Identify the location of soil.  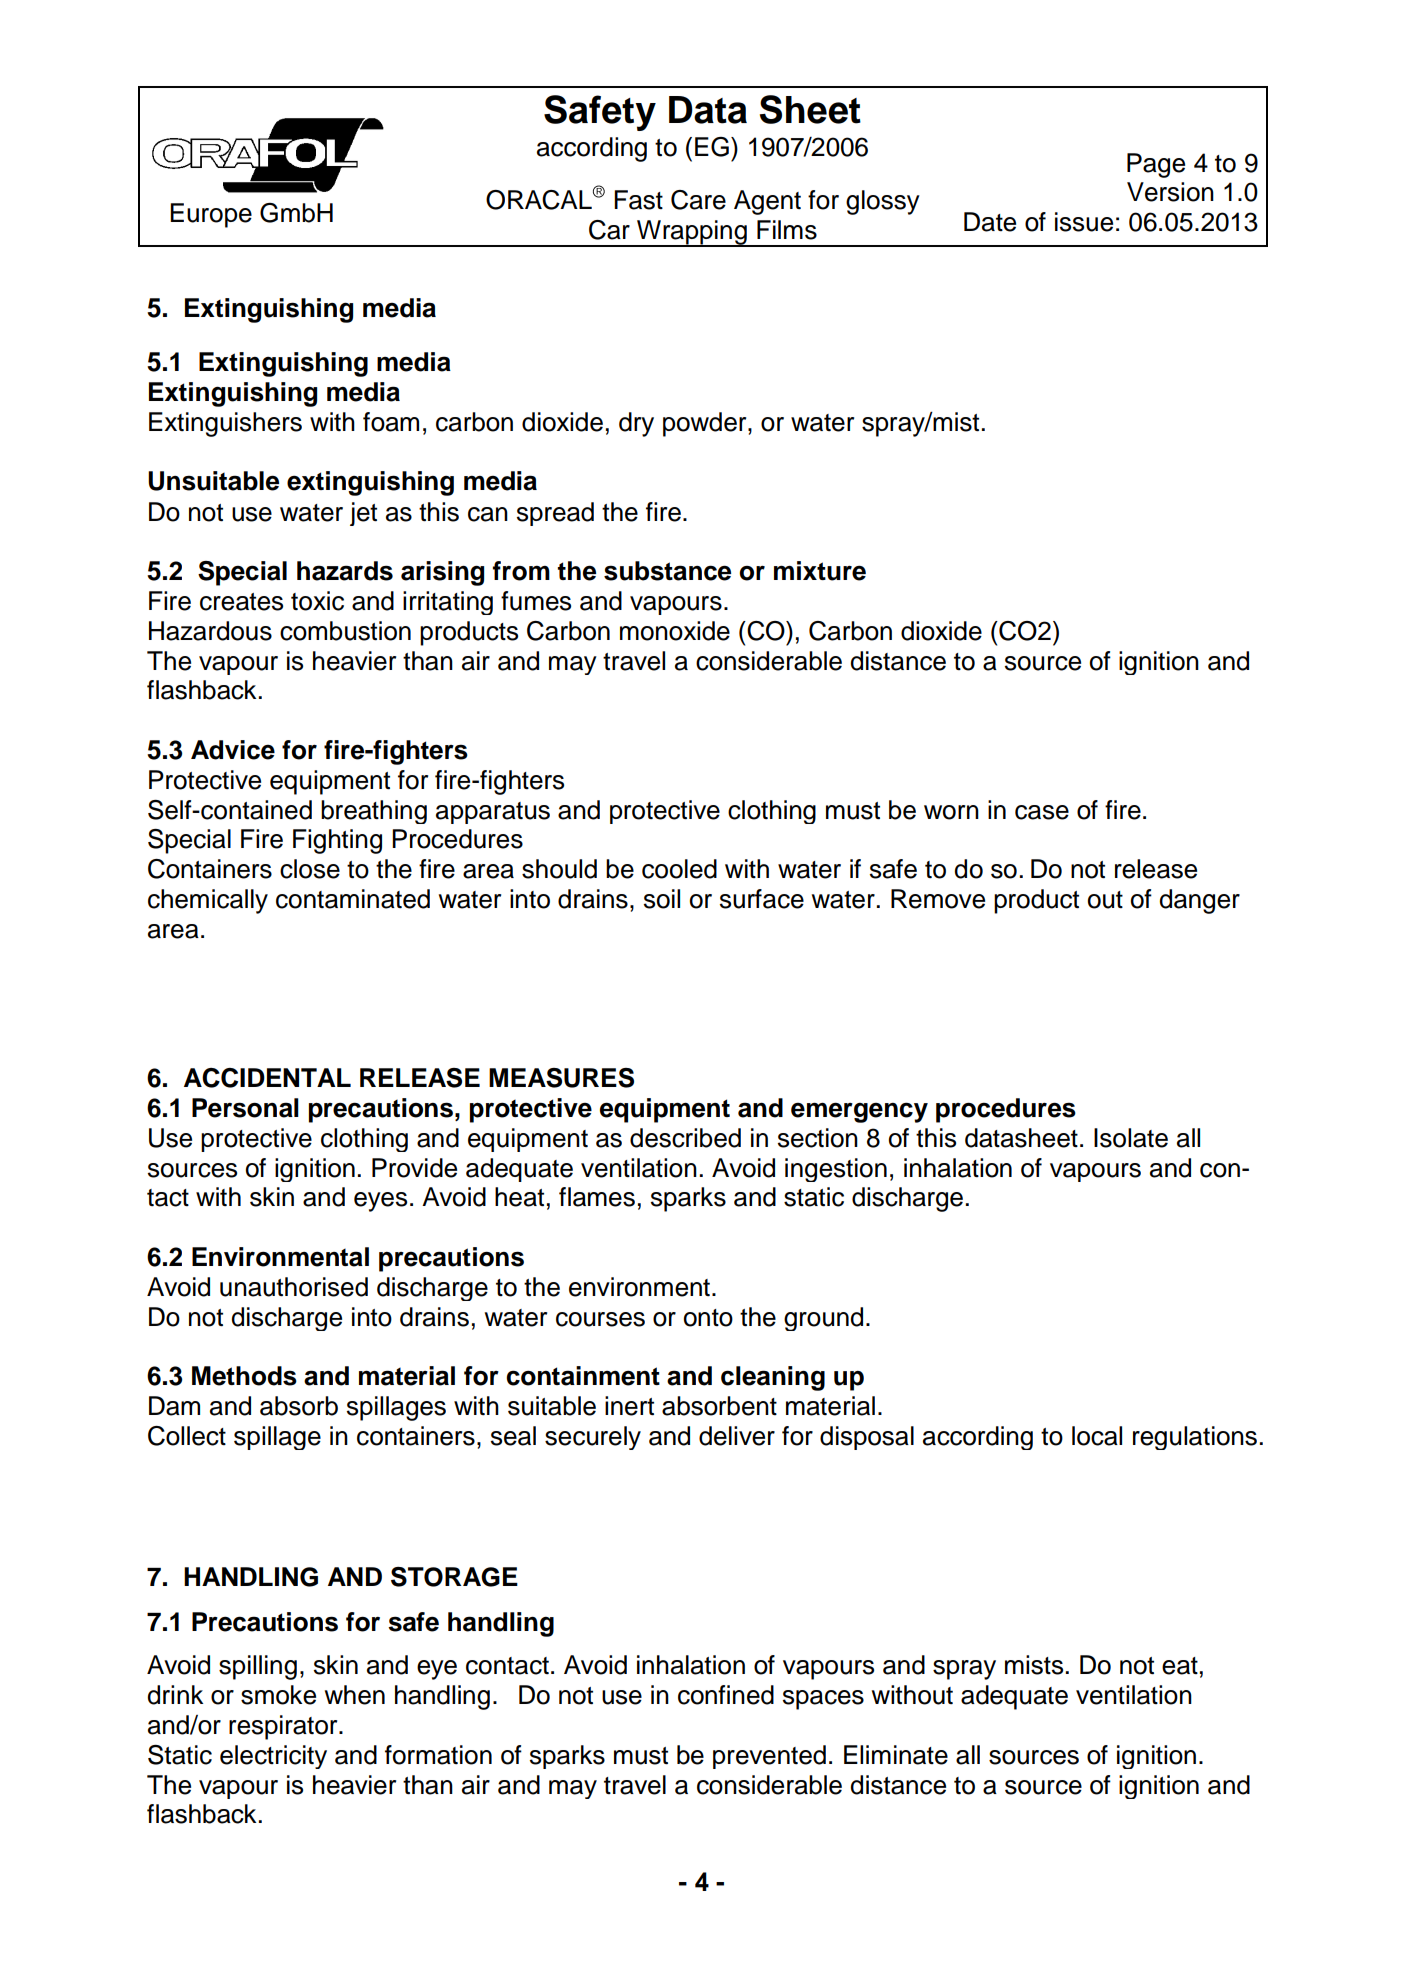
(662, 899).
